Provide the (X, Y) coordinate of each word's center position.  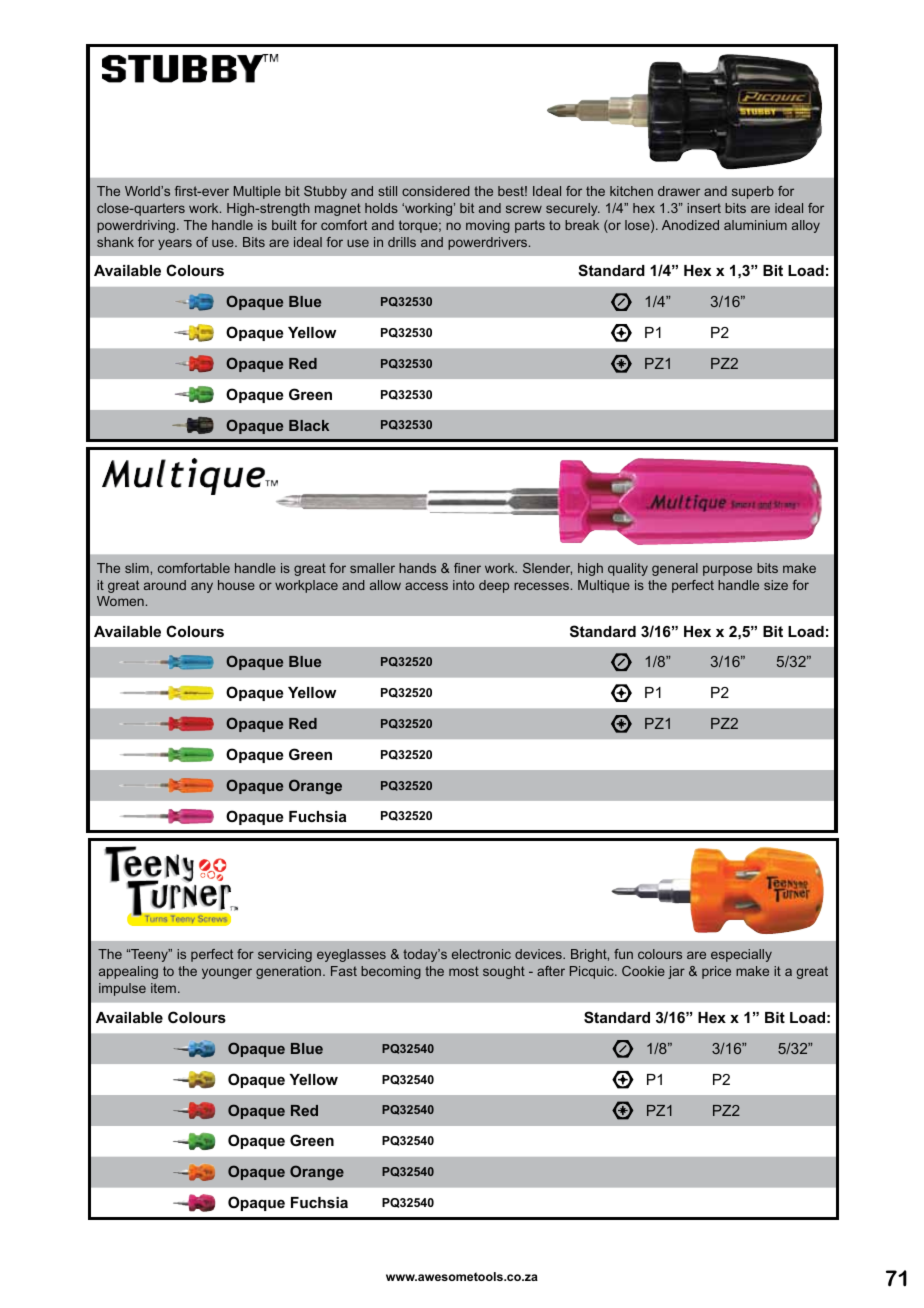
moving (488, 226)
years (175, 244)
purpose (727, 570)
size (776, 585)
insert (704, 208)
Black (309, 425)
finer (467, 568)
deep (494, 586)
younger (227, 973)
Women (120, 601)
